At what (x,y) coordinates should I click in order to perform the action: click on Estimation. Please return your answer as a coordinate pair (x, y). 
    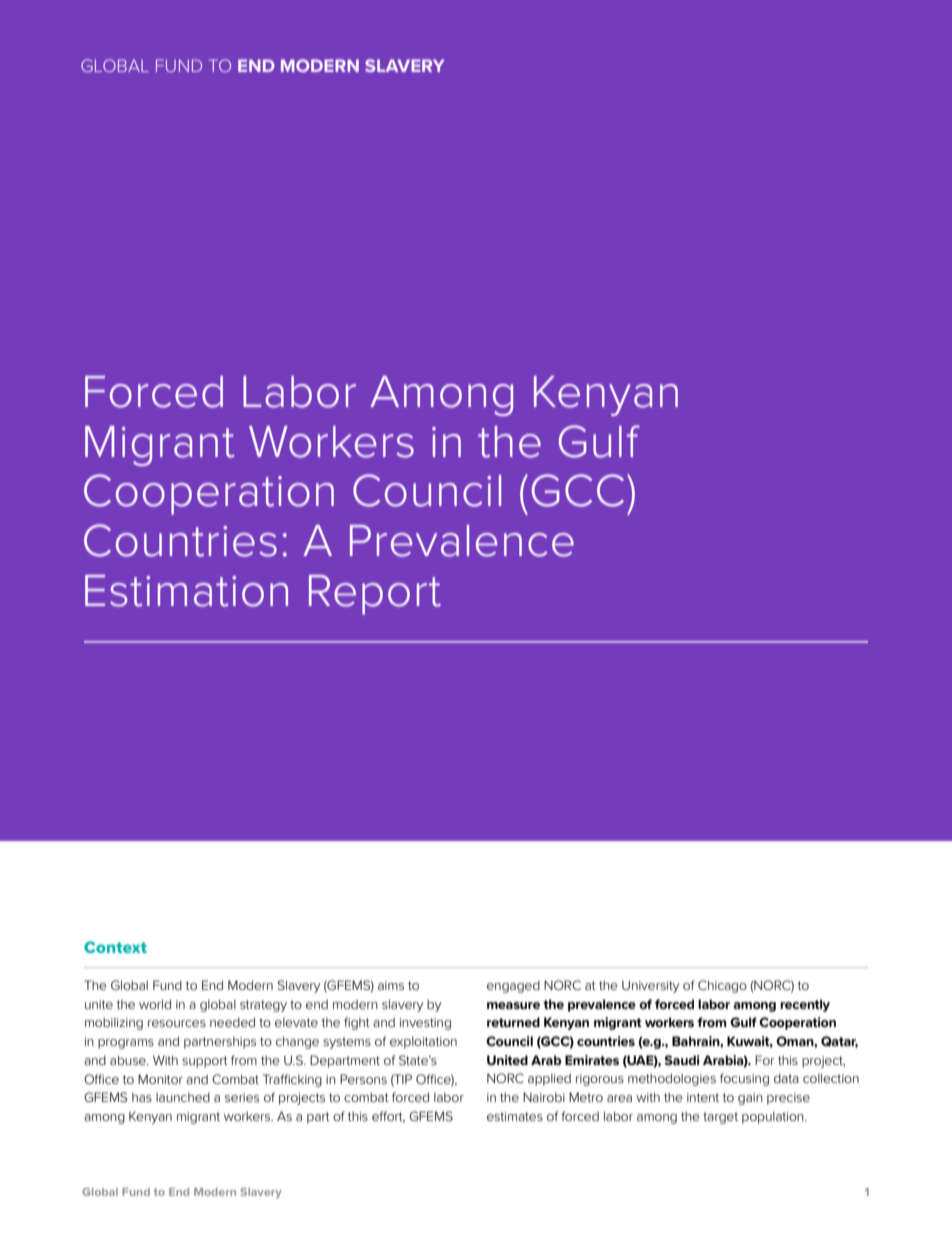
    Looking at the image, I should click on (186, 591).
